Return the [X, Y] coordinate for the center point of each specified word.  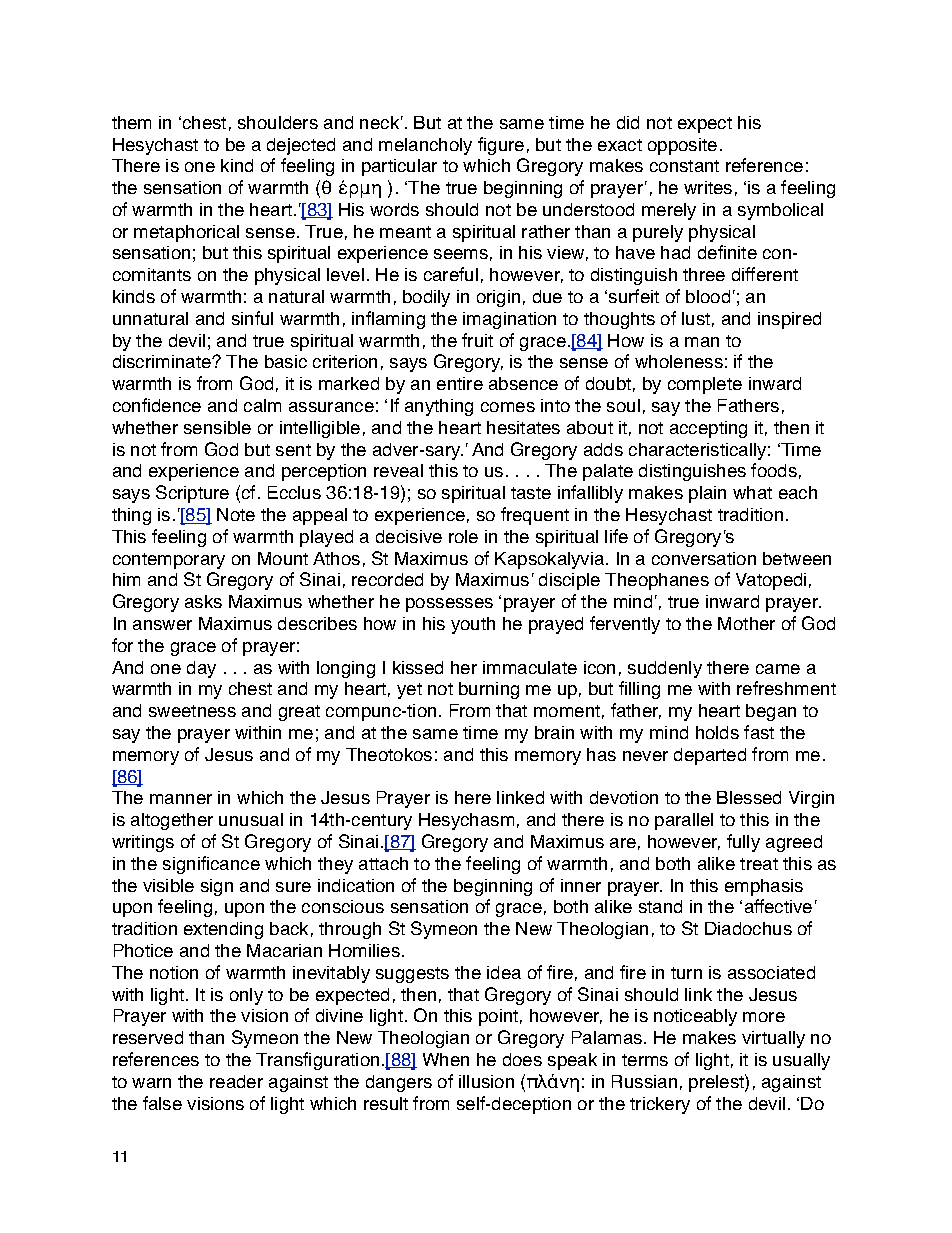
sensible [217, 427]
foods [774, 470]
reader [236, 1081]
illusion [486, 1081]
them [131, 122]
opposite [682, 146]
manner [181, 799]
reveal [398, 470]
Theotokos [389, 754]
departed [710, 756]
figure [501, 146]
